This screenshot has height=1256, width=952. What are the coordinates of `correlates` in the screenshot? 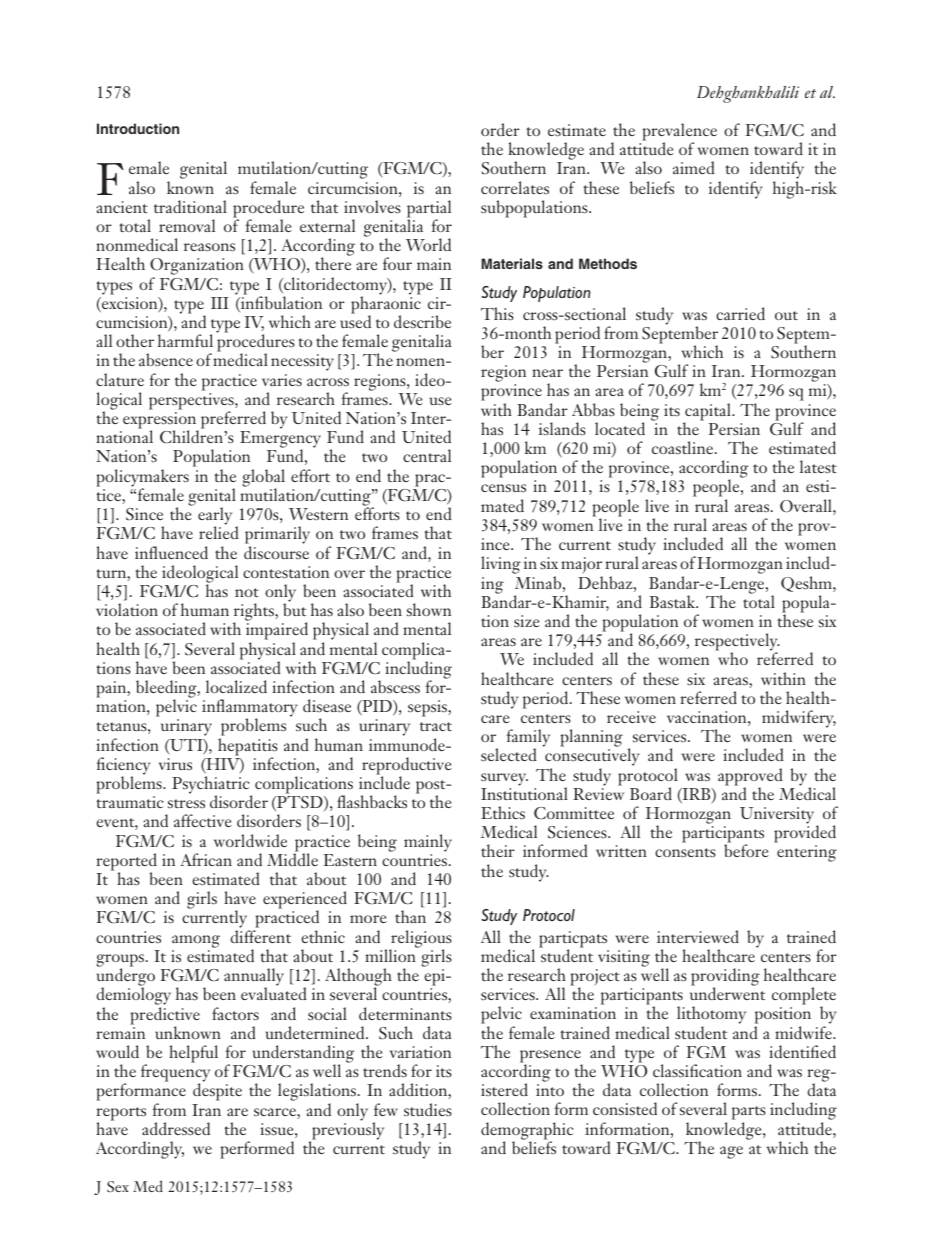 It's located at (515, 187).
